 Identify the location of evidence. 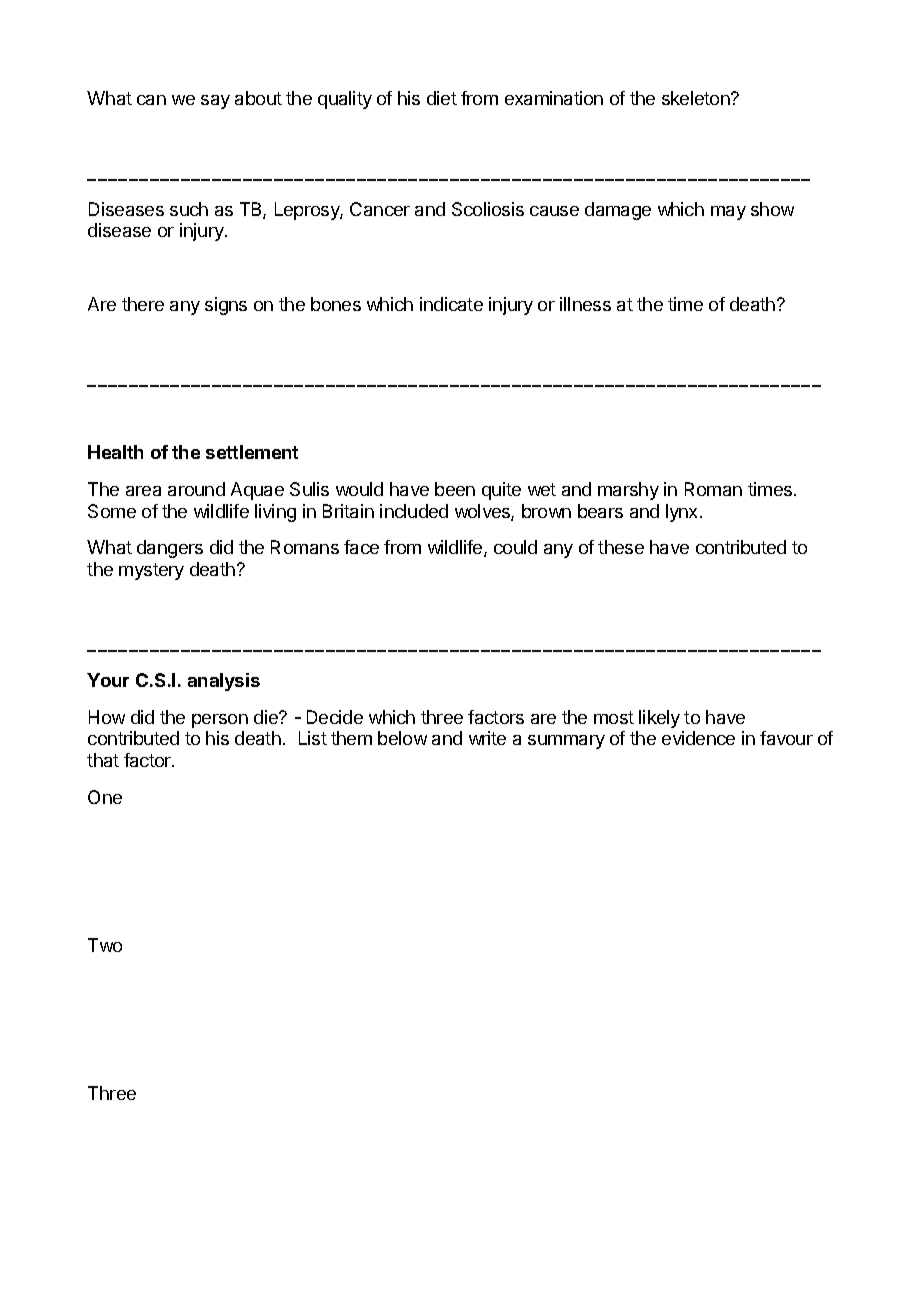
(698, 738).
